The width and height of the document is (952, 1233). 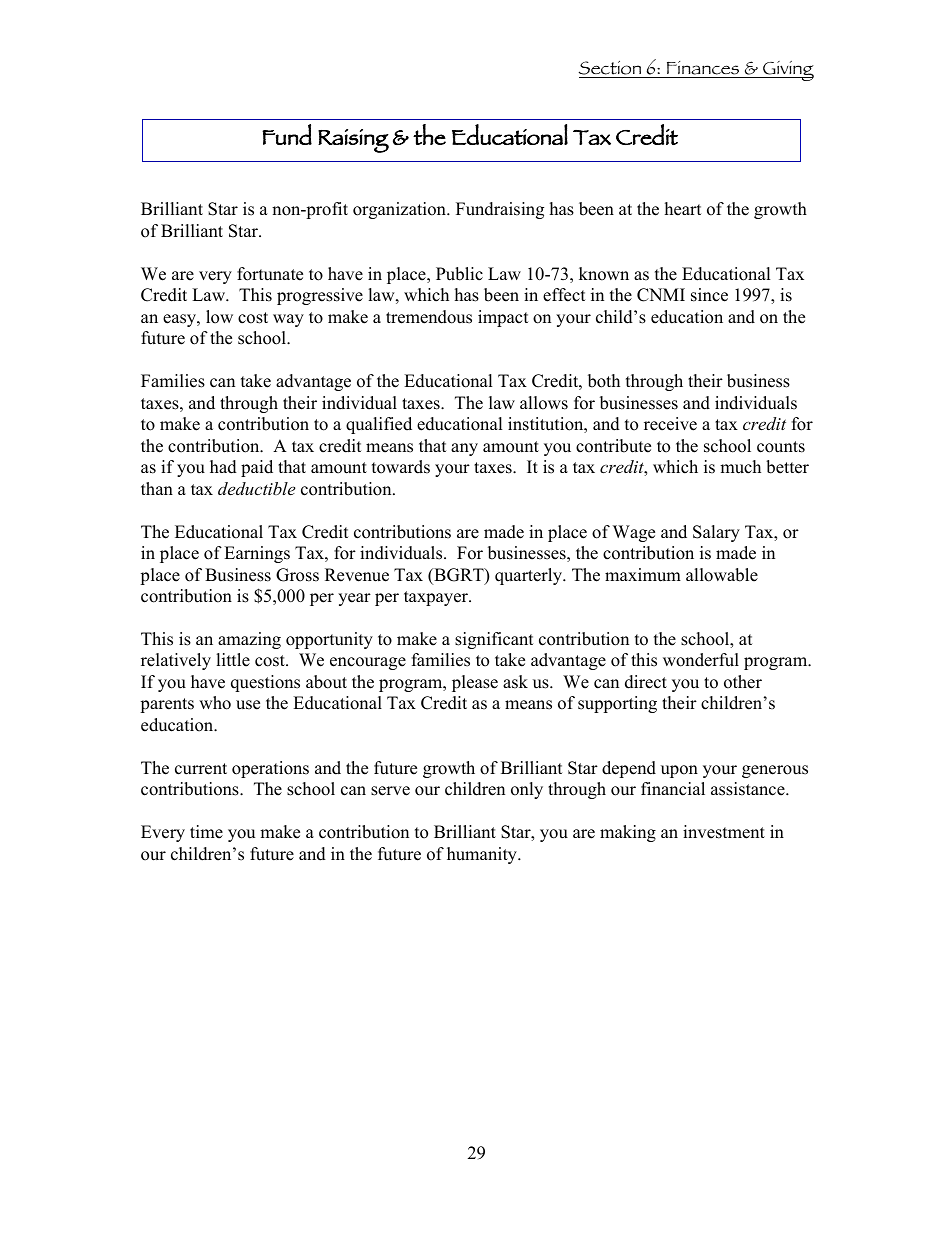 What do you see at coordinates (610, 68) in the document?
I see `Section` at bounding box center [610, 68].
